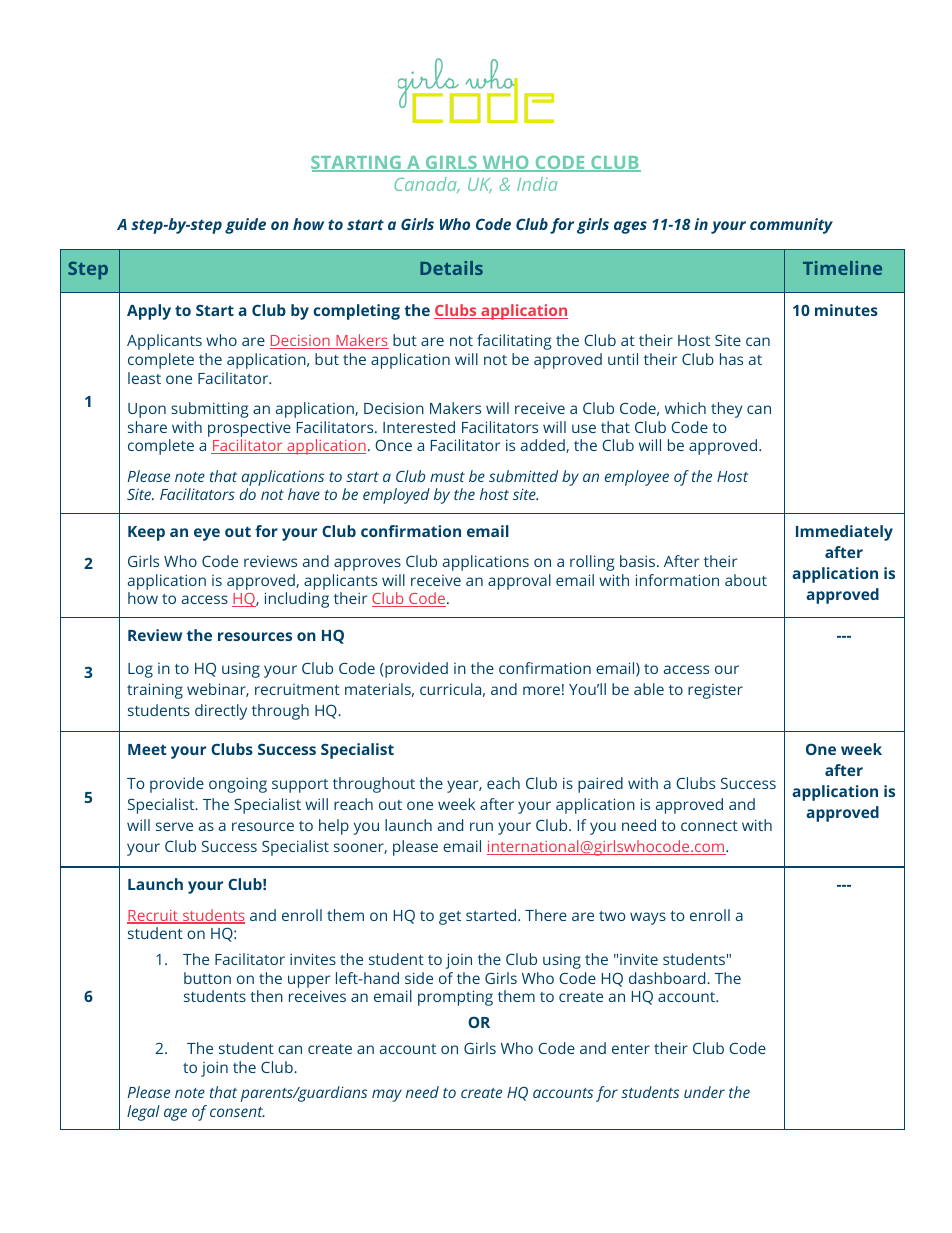 The width and height of the document is (952, 1233). I want to click on they, so click(727, 410).
